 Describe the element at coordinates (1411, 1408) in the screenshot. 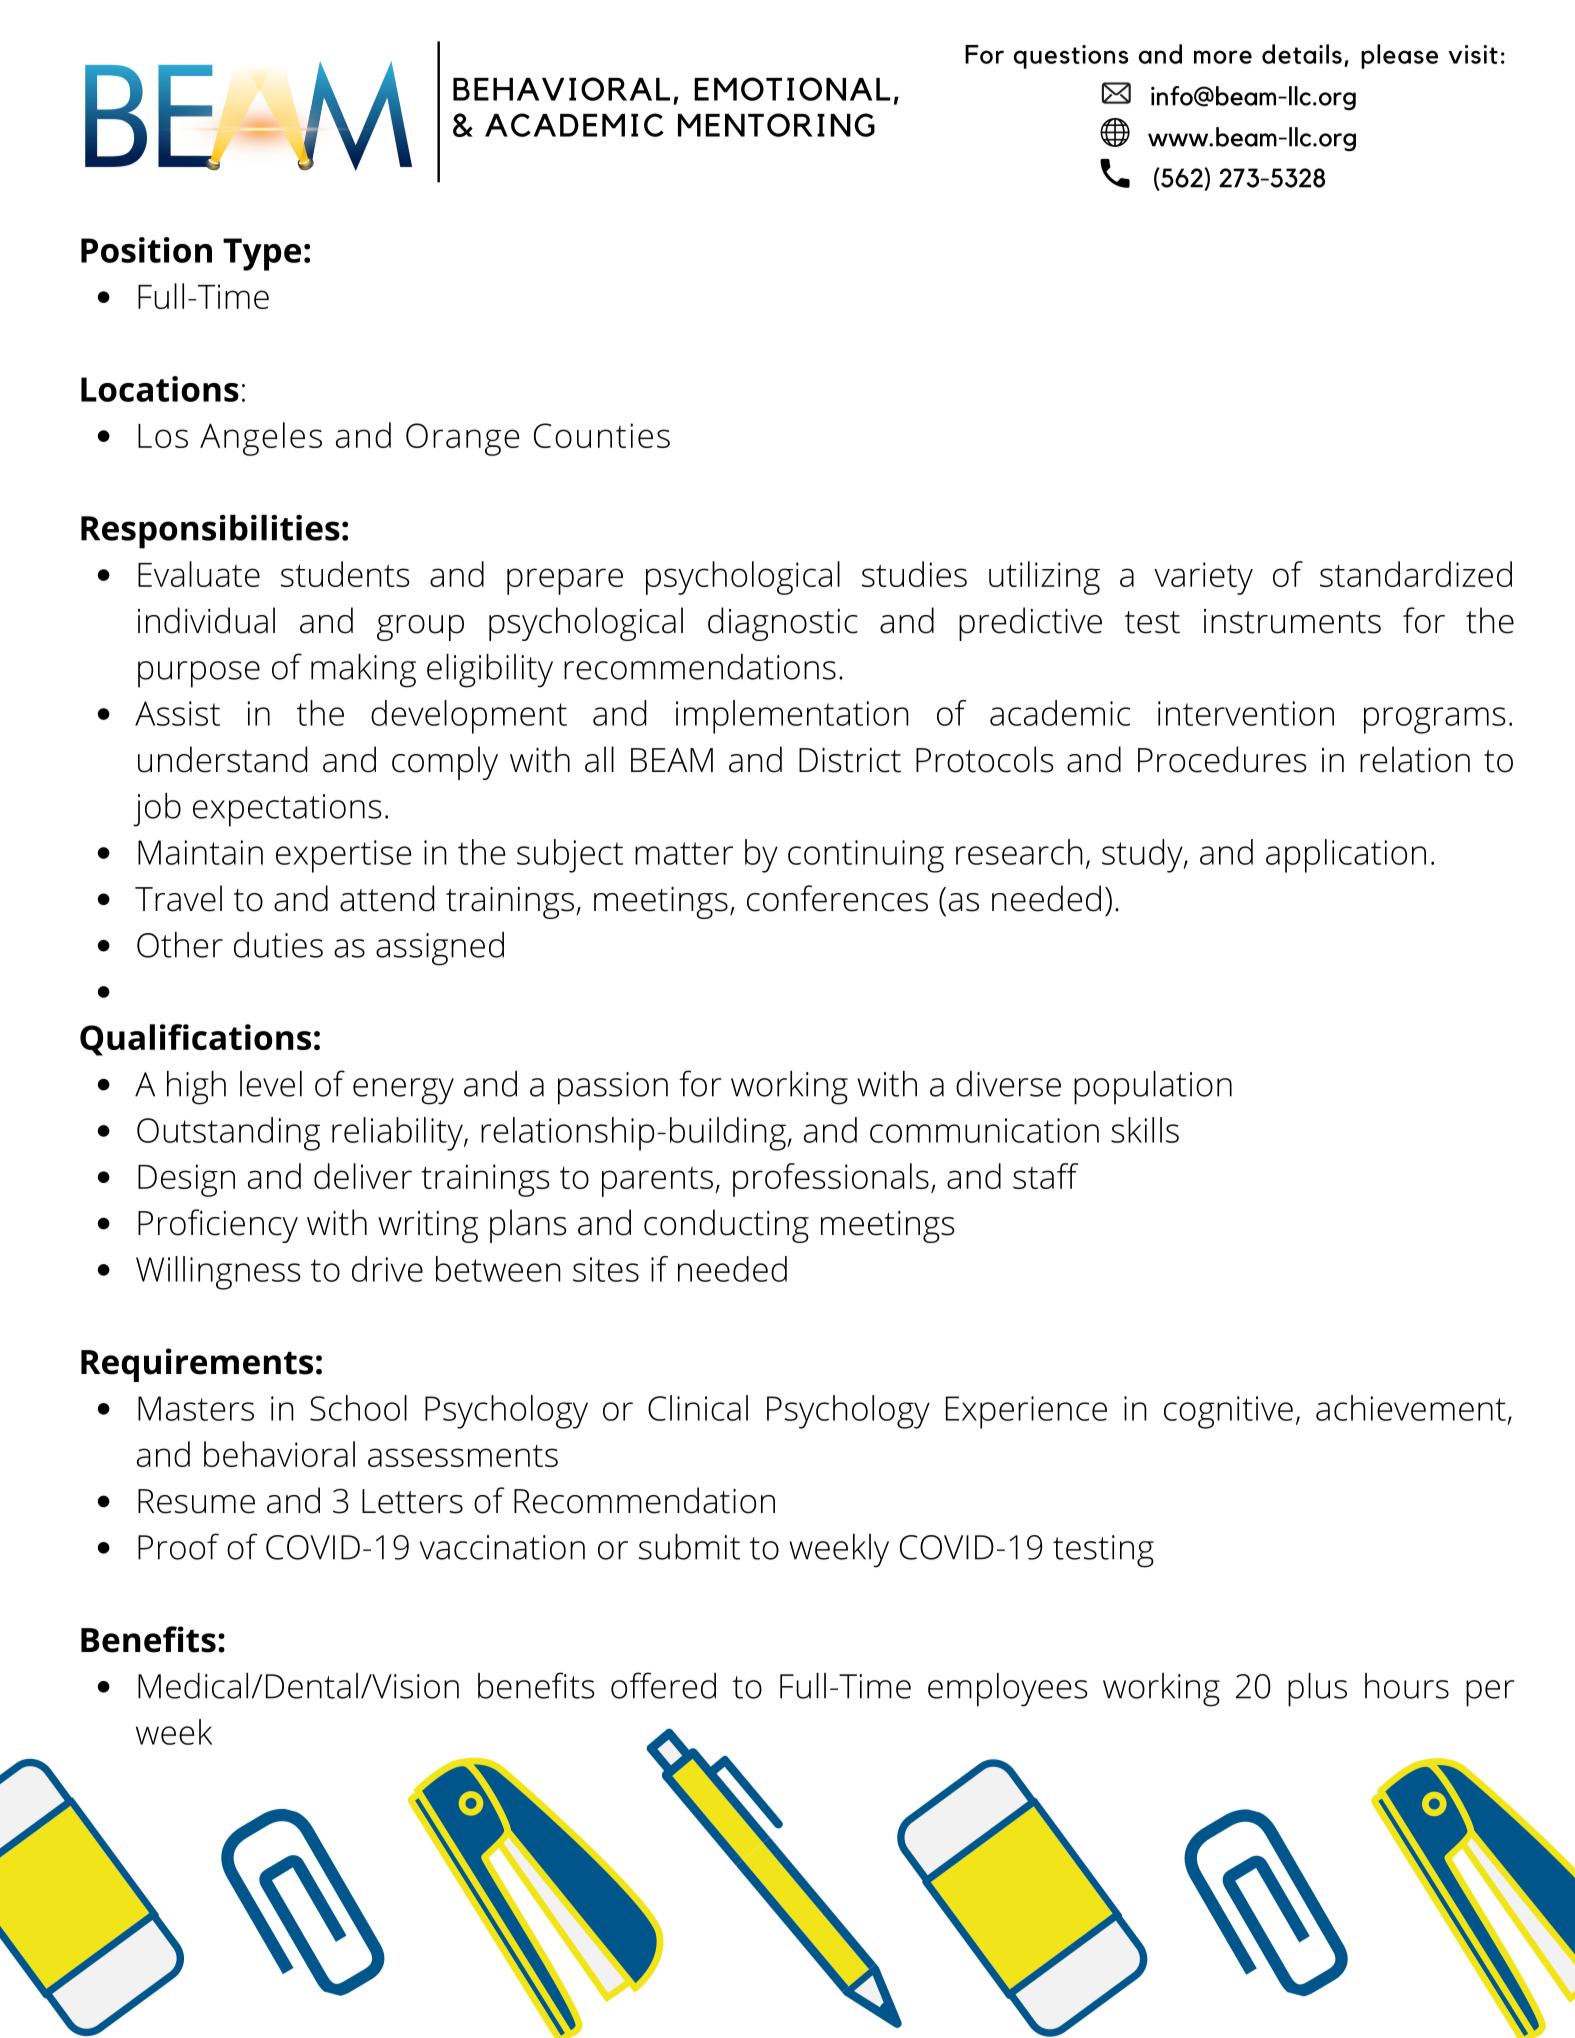

I see `achievement` at that location.
